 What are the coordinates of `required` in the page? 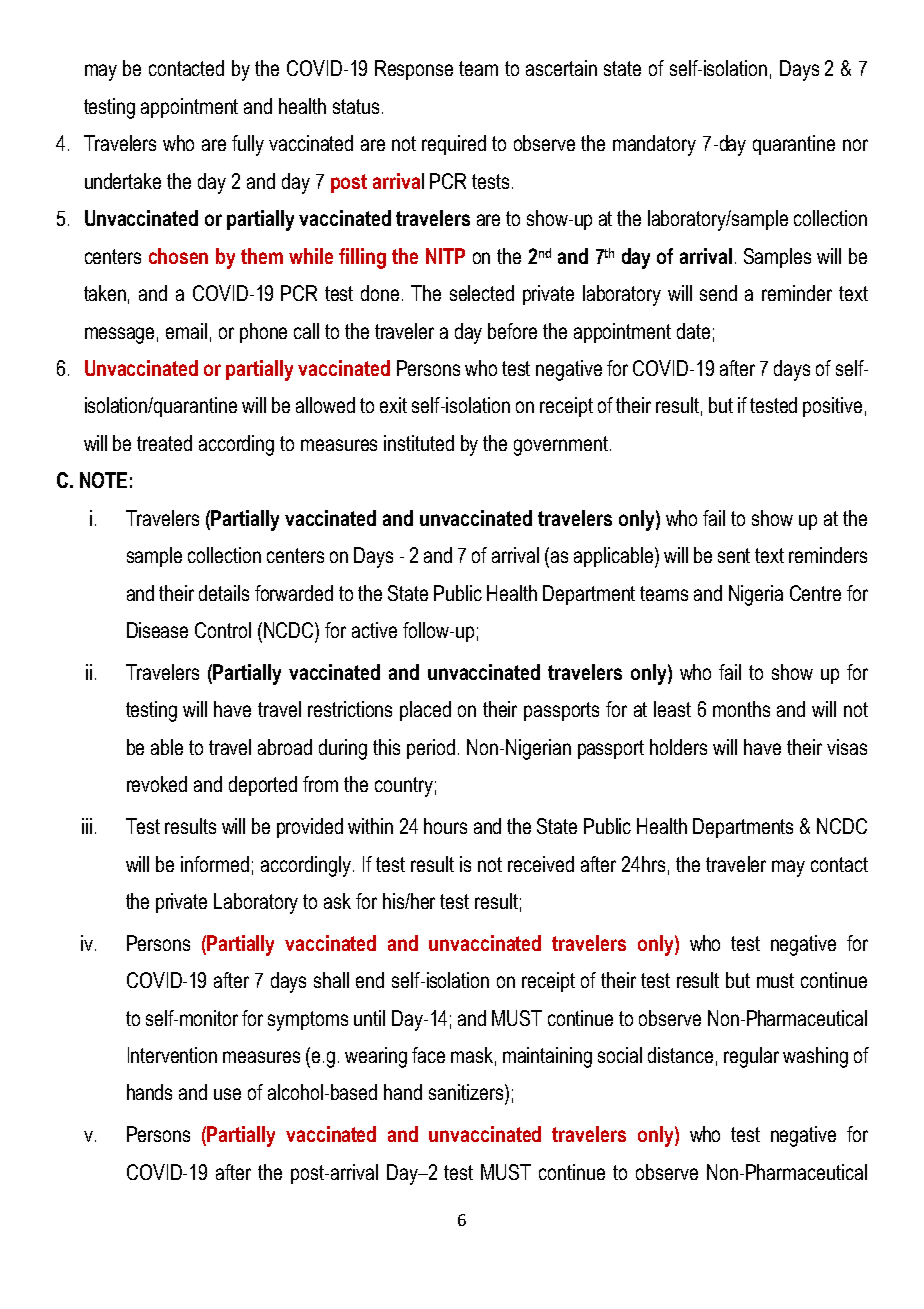 It's located at (454, 145).
